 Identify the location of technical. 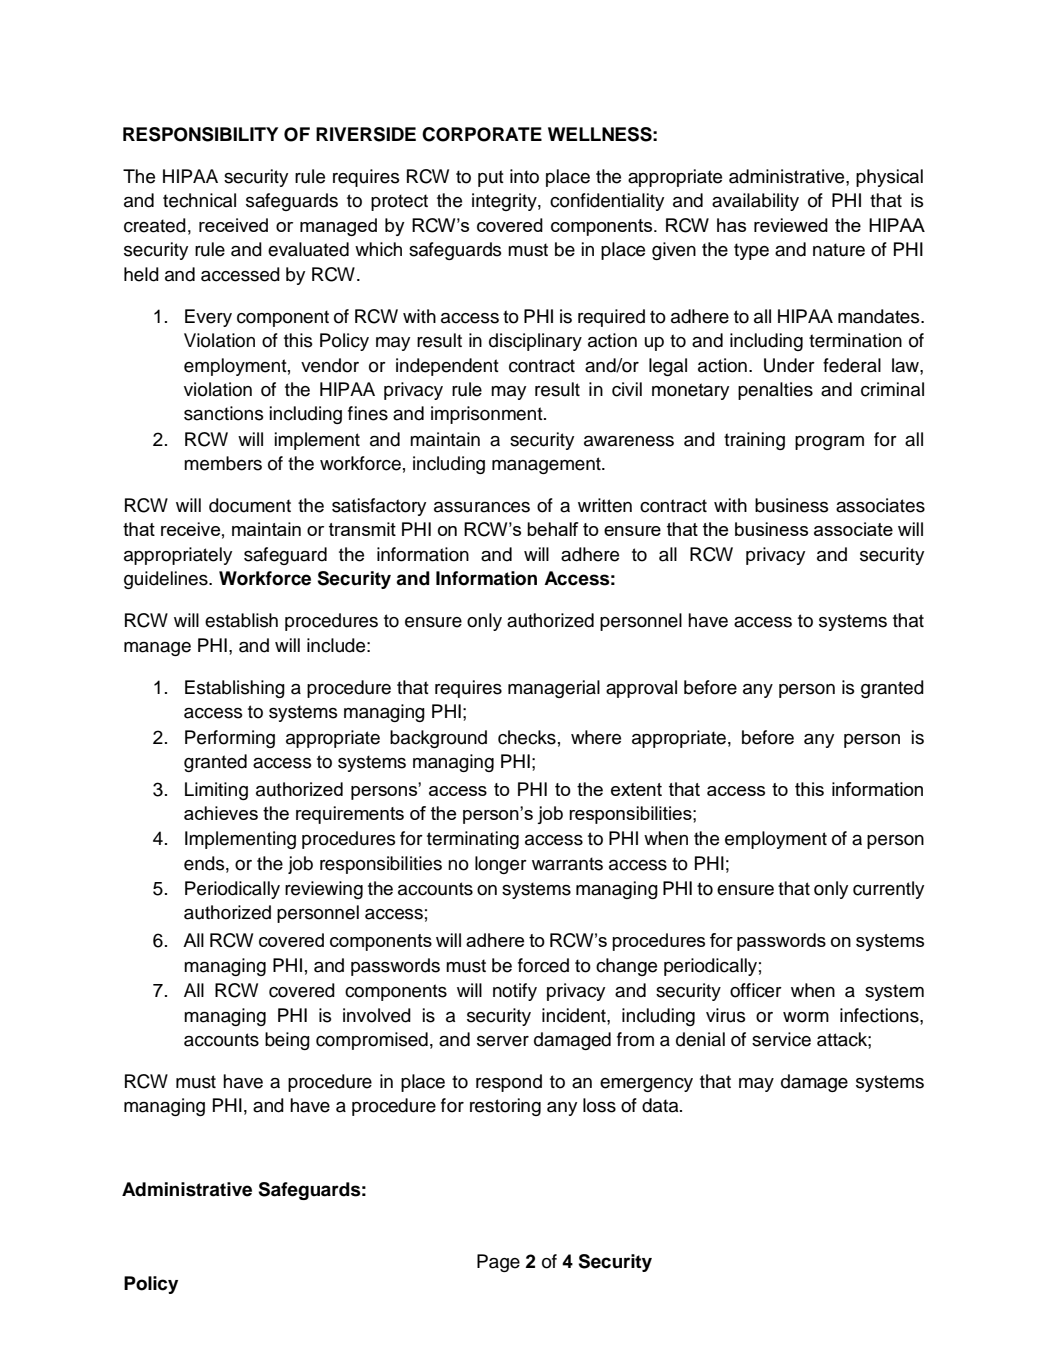
(199, 200).
